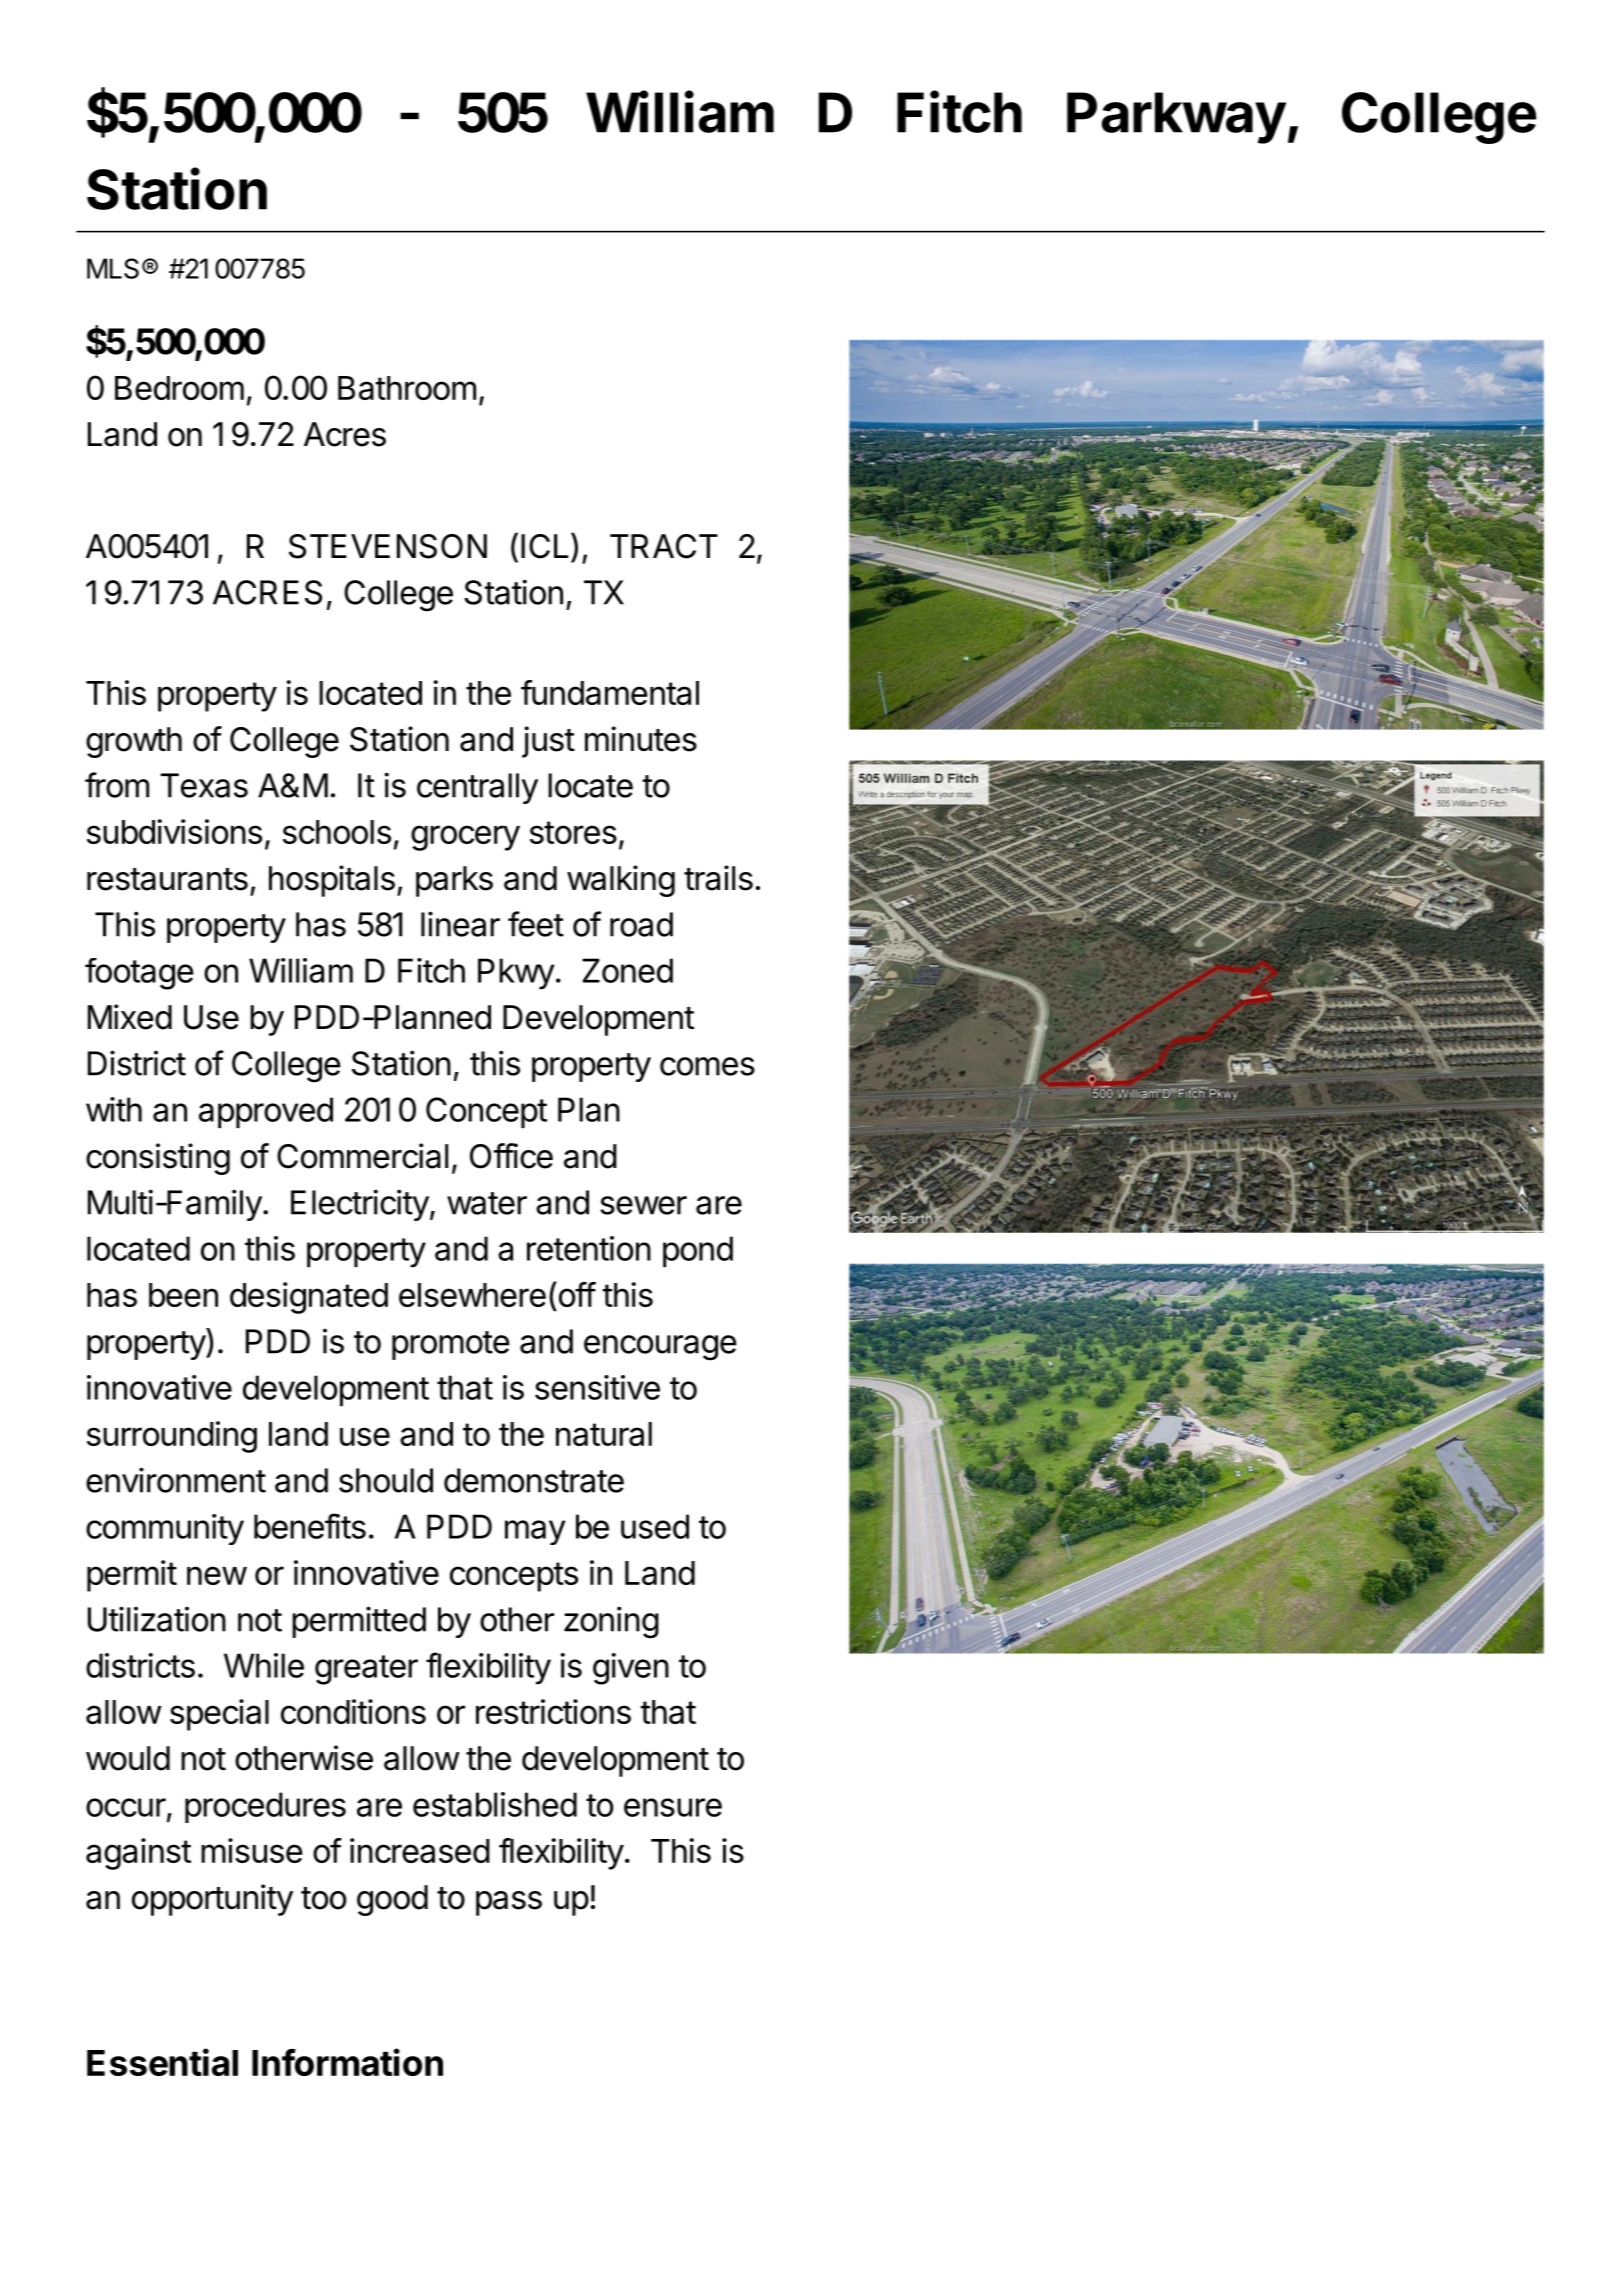 The width and height of the screenshot is (1621, 2293). Describe the element at coordinates (698, 1251) in the screenshot. I see `pond` at that location.
